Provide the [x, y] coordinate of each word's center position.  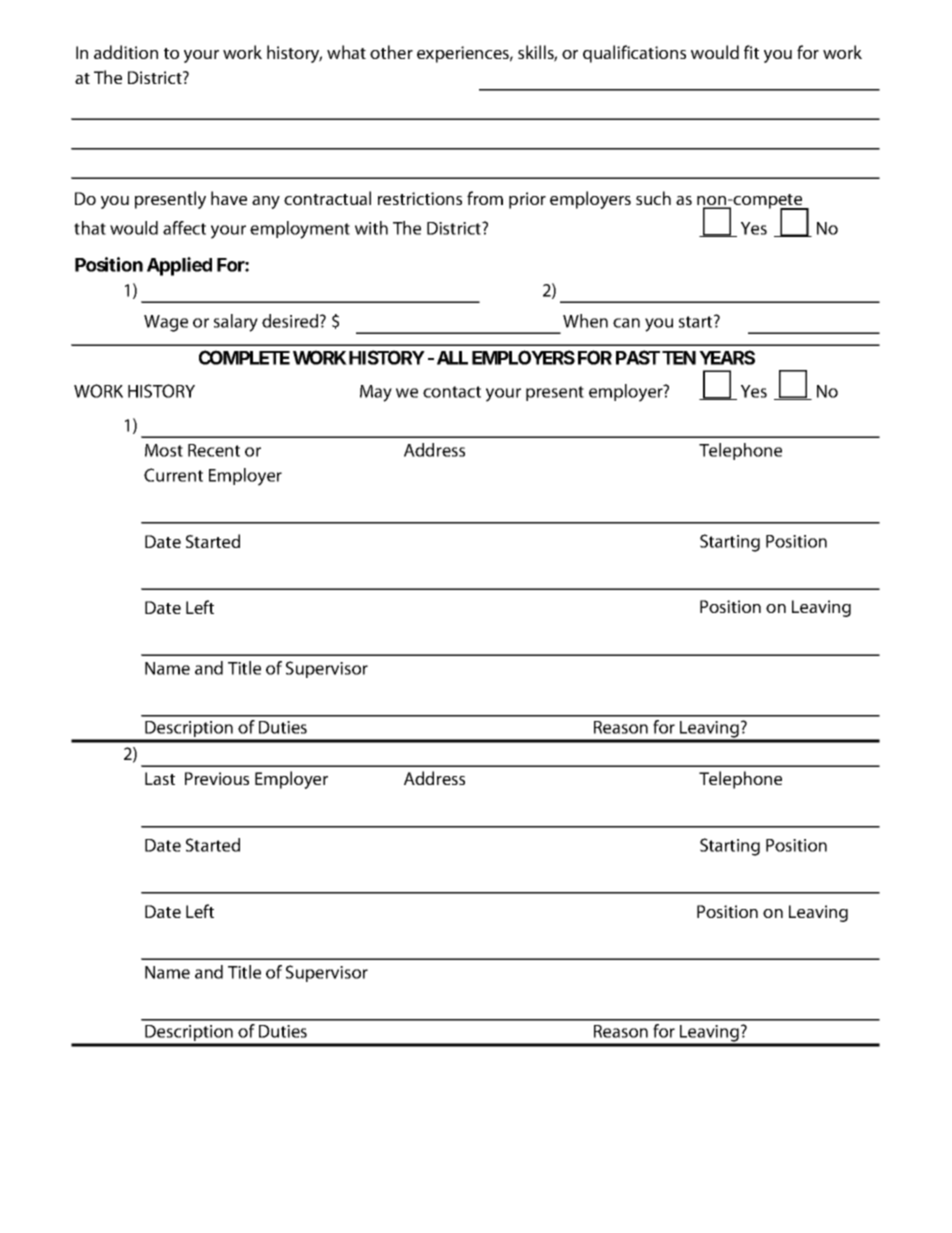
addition [126, 52]
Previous [217, 778]
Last [160, 778]
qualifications [634, 54]
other [391, 52]
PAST [638, 357]
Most [164, 450]
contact [452, 392]
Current [173, 475]
